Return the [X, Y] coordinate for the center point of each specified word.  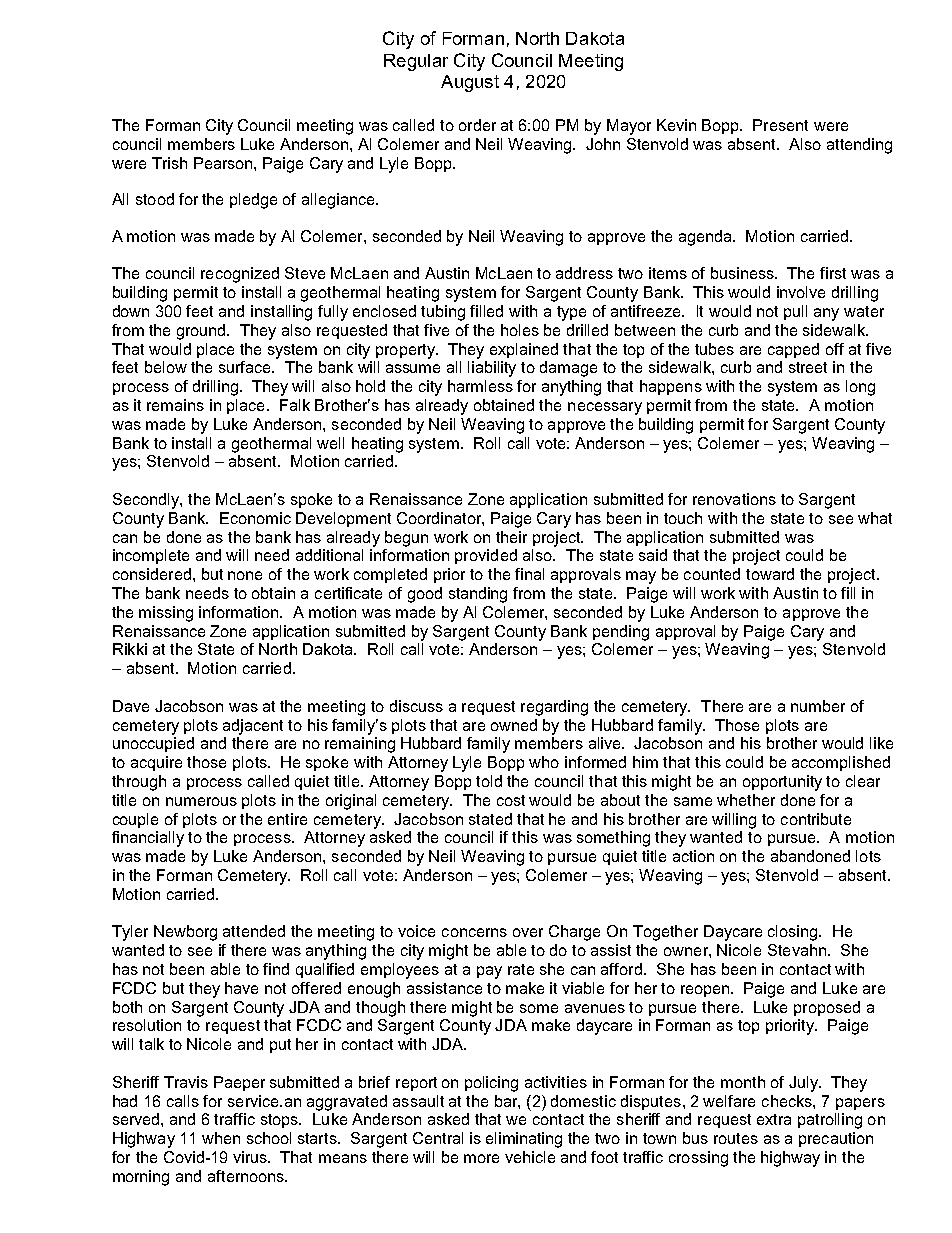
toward [770, 574]
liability [492, 369]
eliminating [524, 1140]
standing [478, 595]
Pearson [224, 163]
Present [780, 125]
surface [246, 367]
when [221, 1138]
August [470, 83]
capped [793, 350]
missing [166, 614]
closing [794, 933]
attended [254, 931]
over [528, 932]
